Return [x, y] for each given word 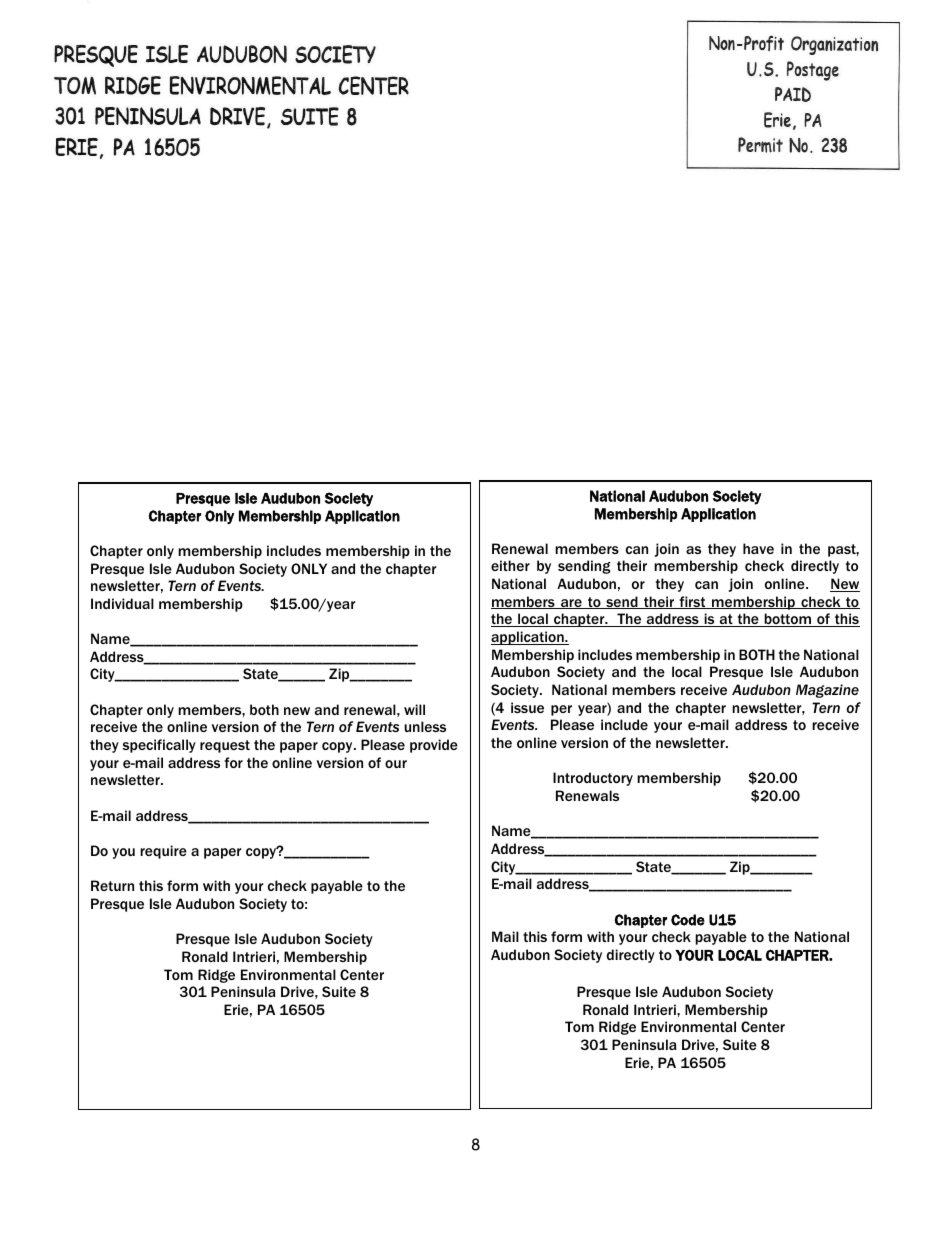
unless [425, 726]
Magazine [827, 691]
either [510, 565]
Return [112, 885]
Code [688, 920]
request [225, 746]
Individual [122, 603]
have [758, 548]
